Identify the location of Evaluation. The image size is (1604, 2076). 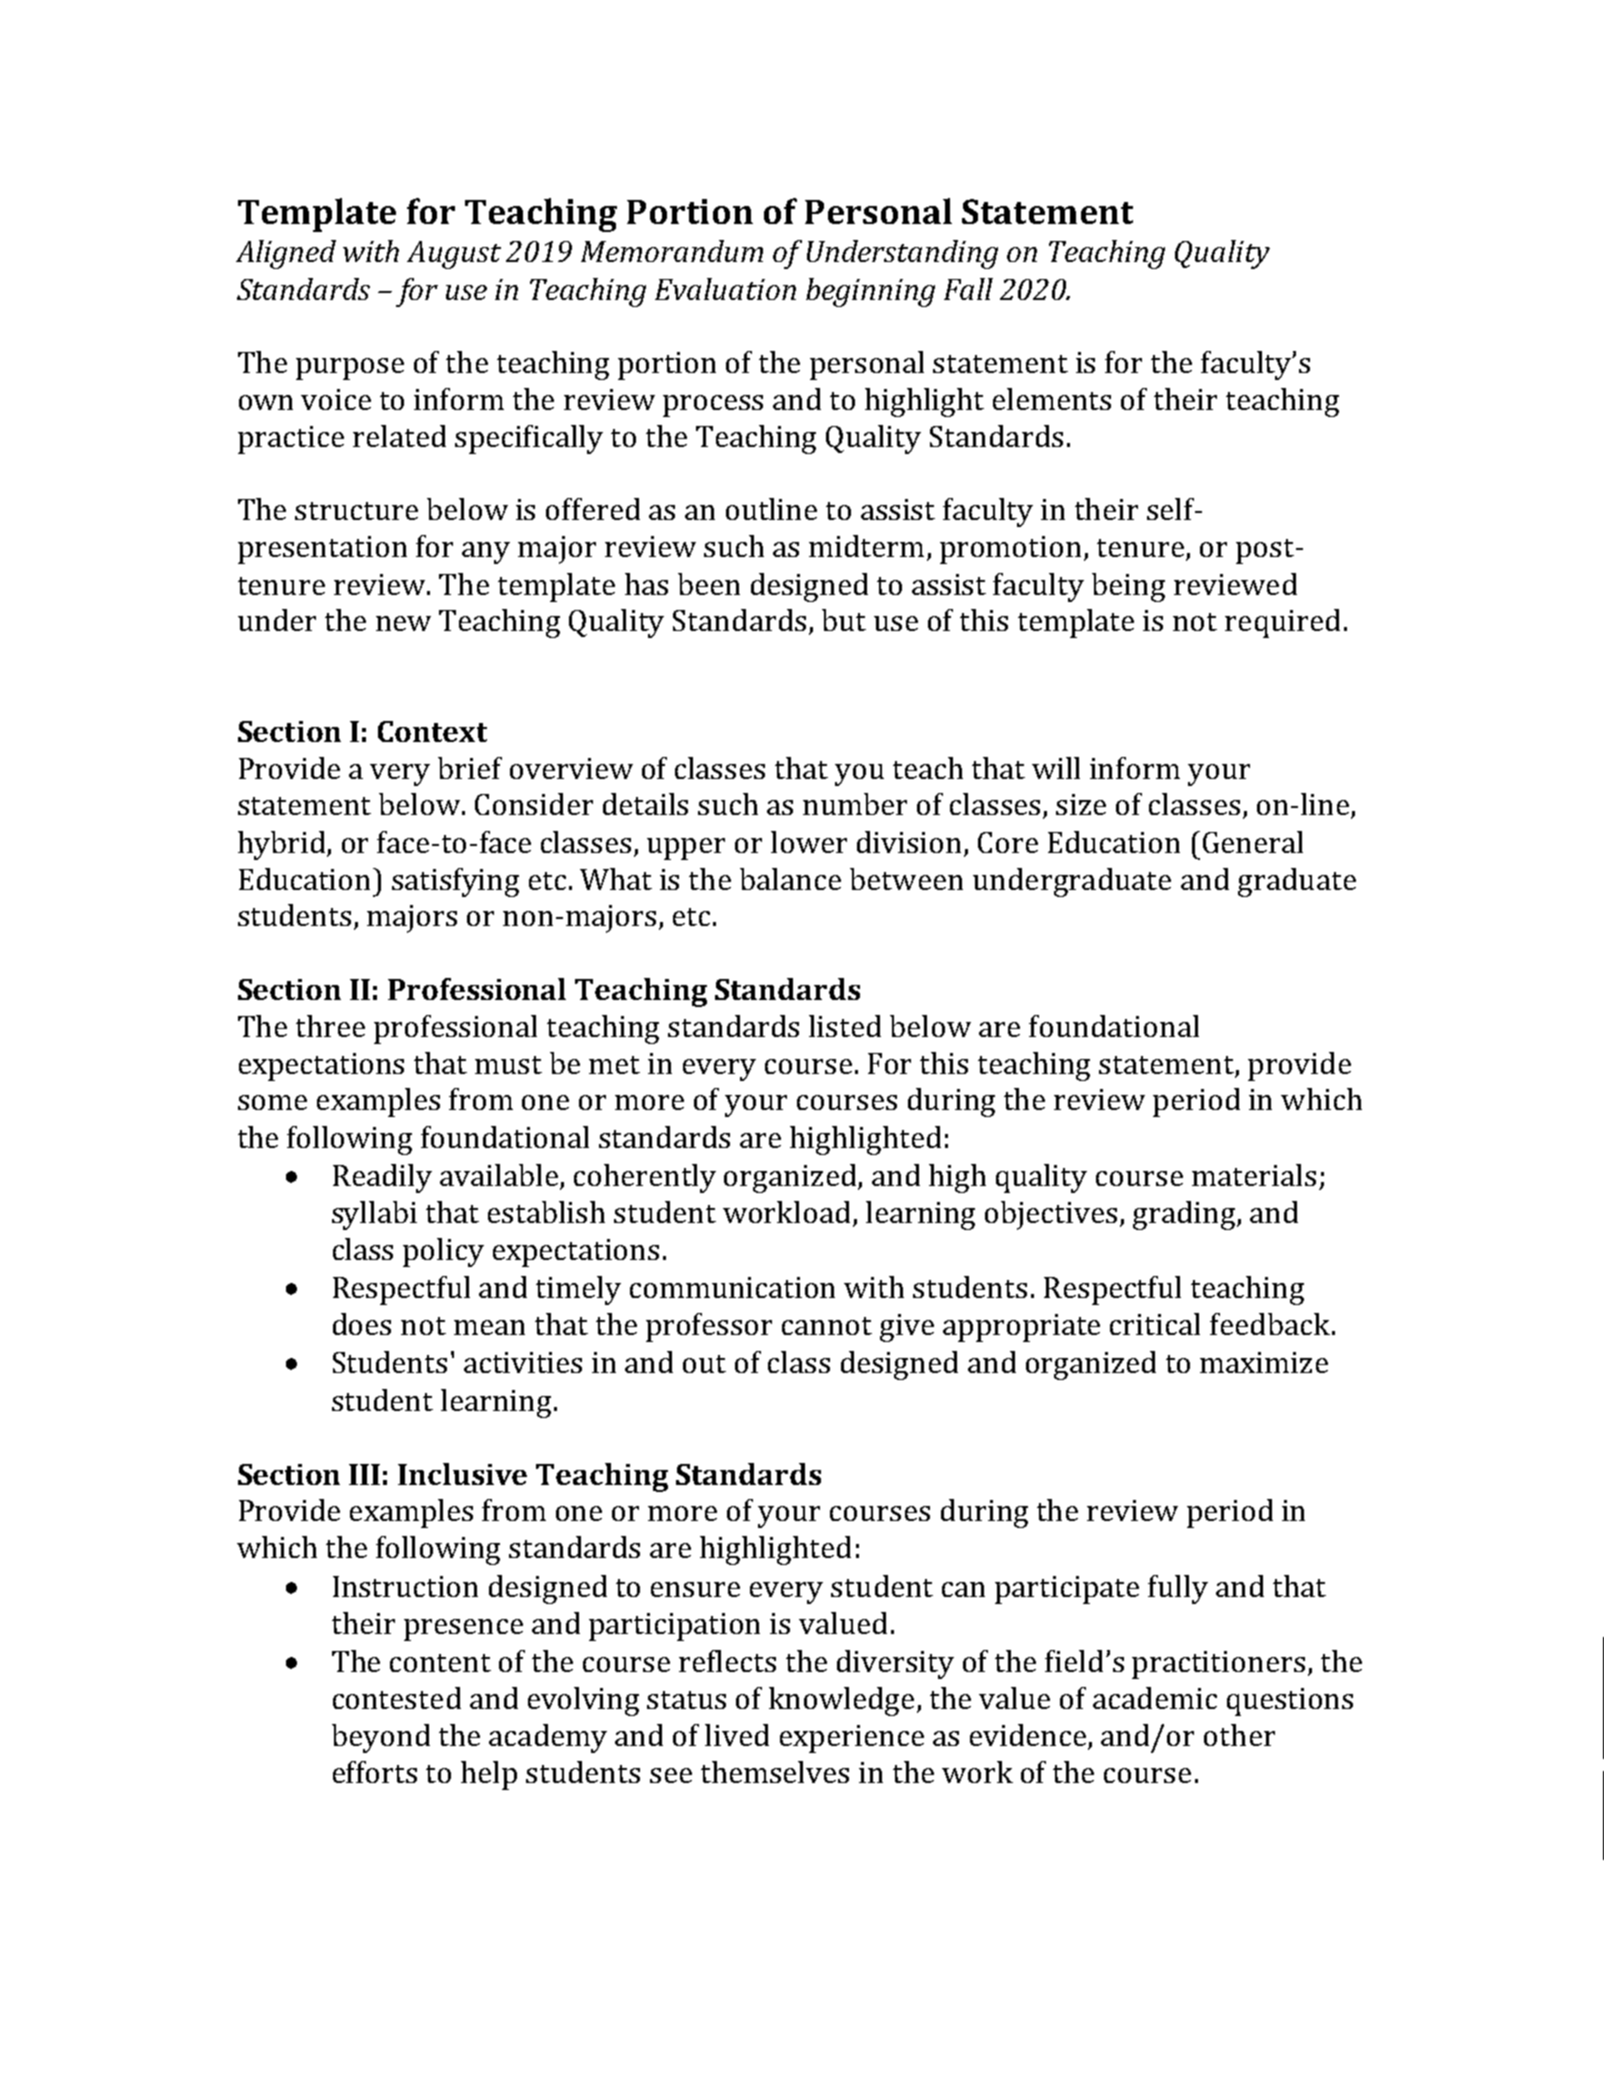
(725, 289).
